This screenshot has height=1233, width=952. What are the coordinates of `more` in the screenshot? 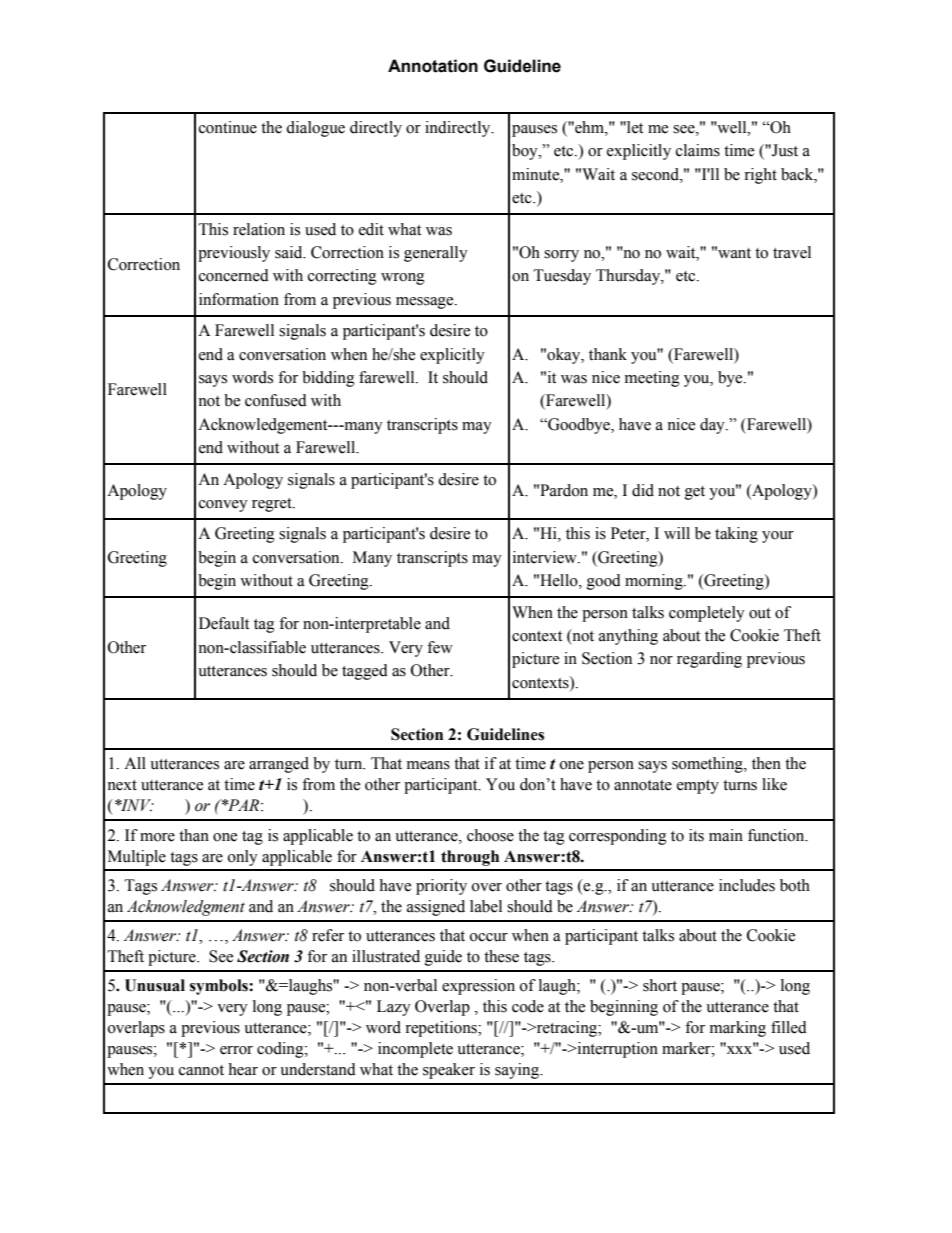 It's located at (157, 837).
